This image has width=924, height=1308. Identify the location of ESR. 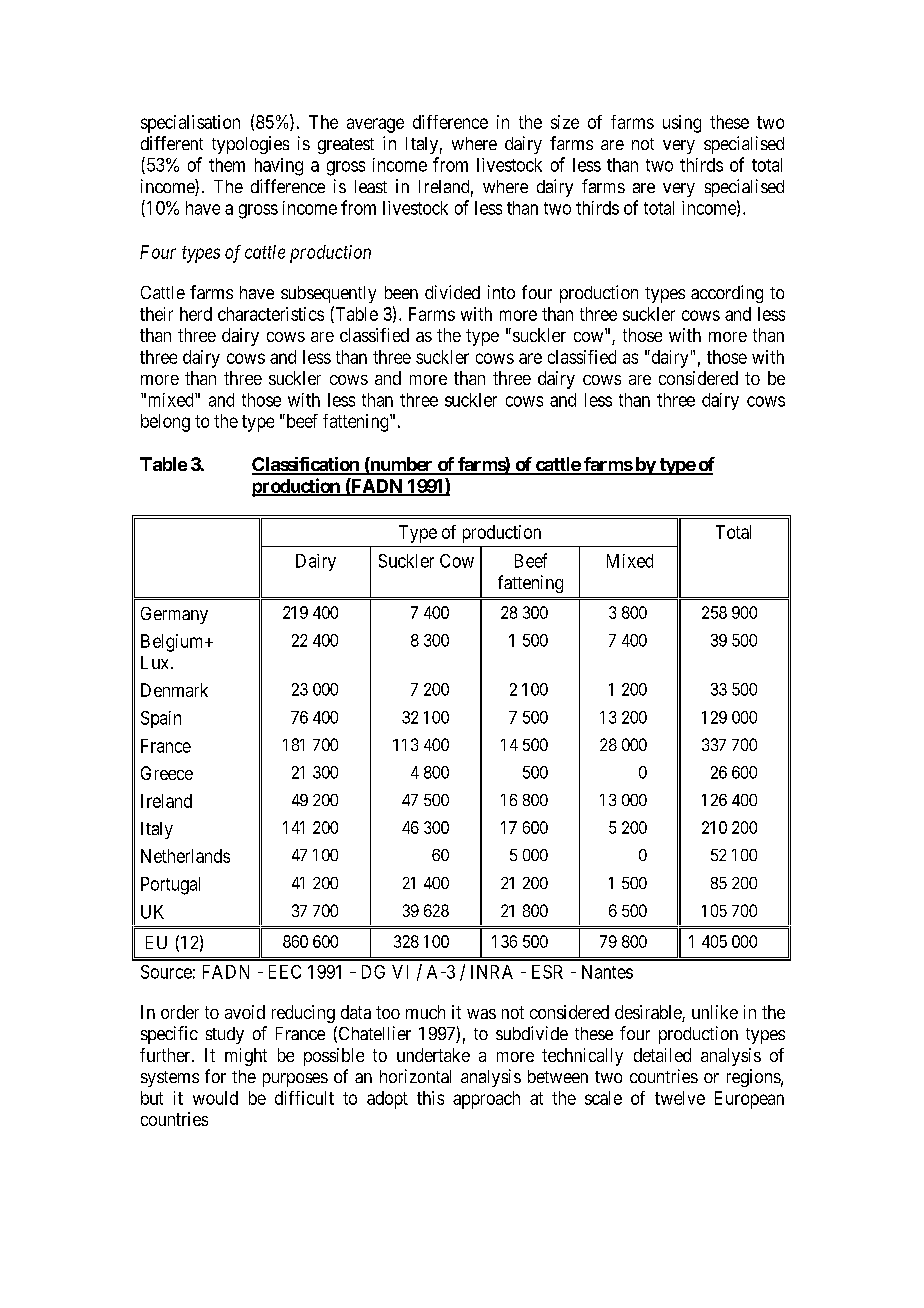
(547, 972).
